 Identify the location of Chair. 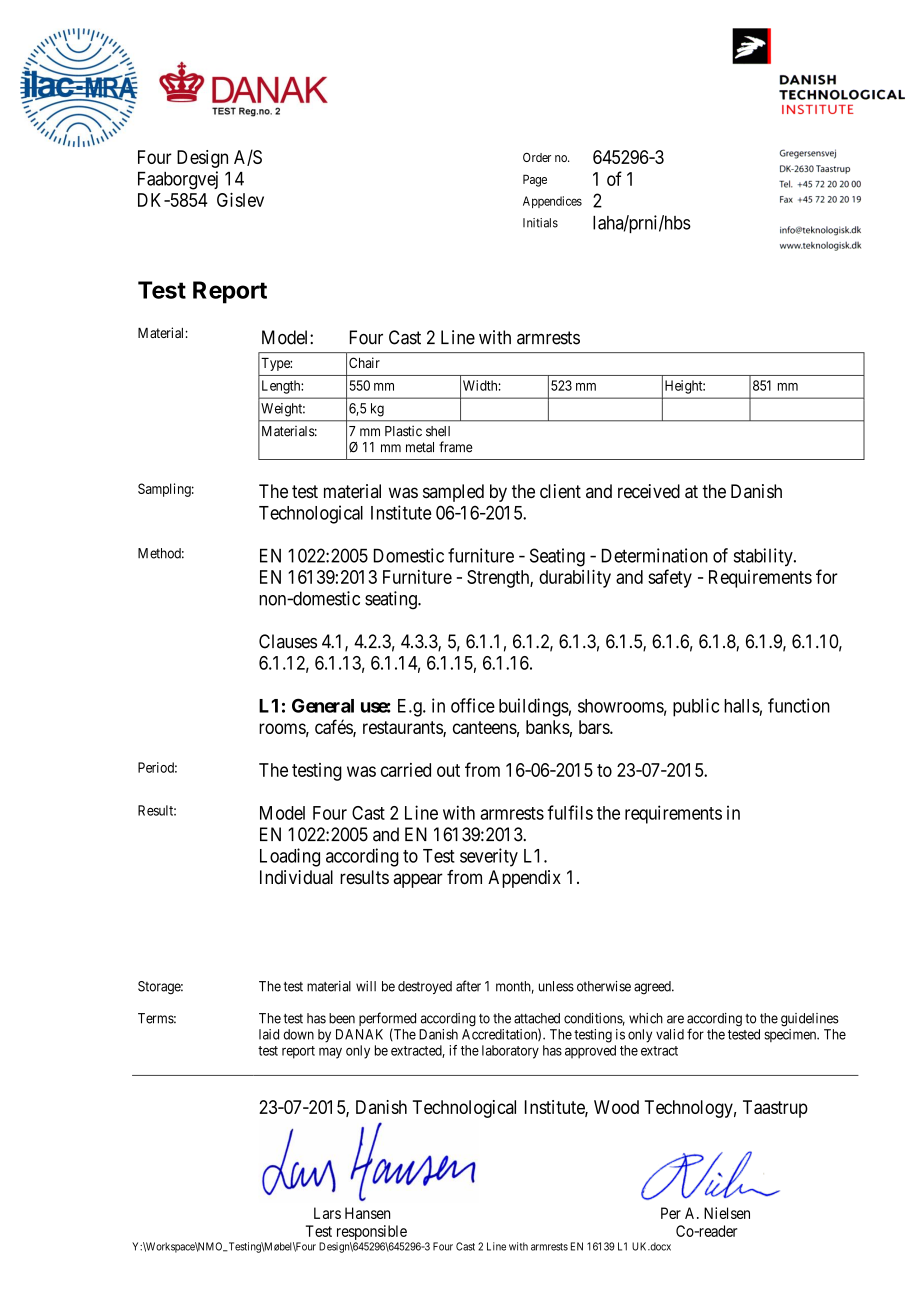
(364, 362).
